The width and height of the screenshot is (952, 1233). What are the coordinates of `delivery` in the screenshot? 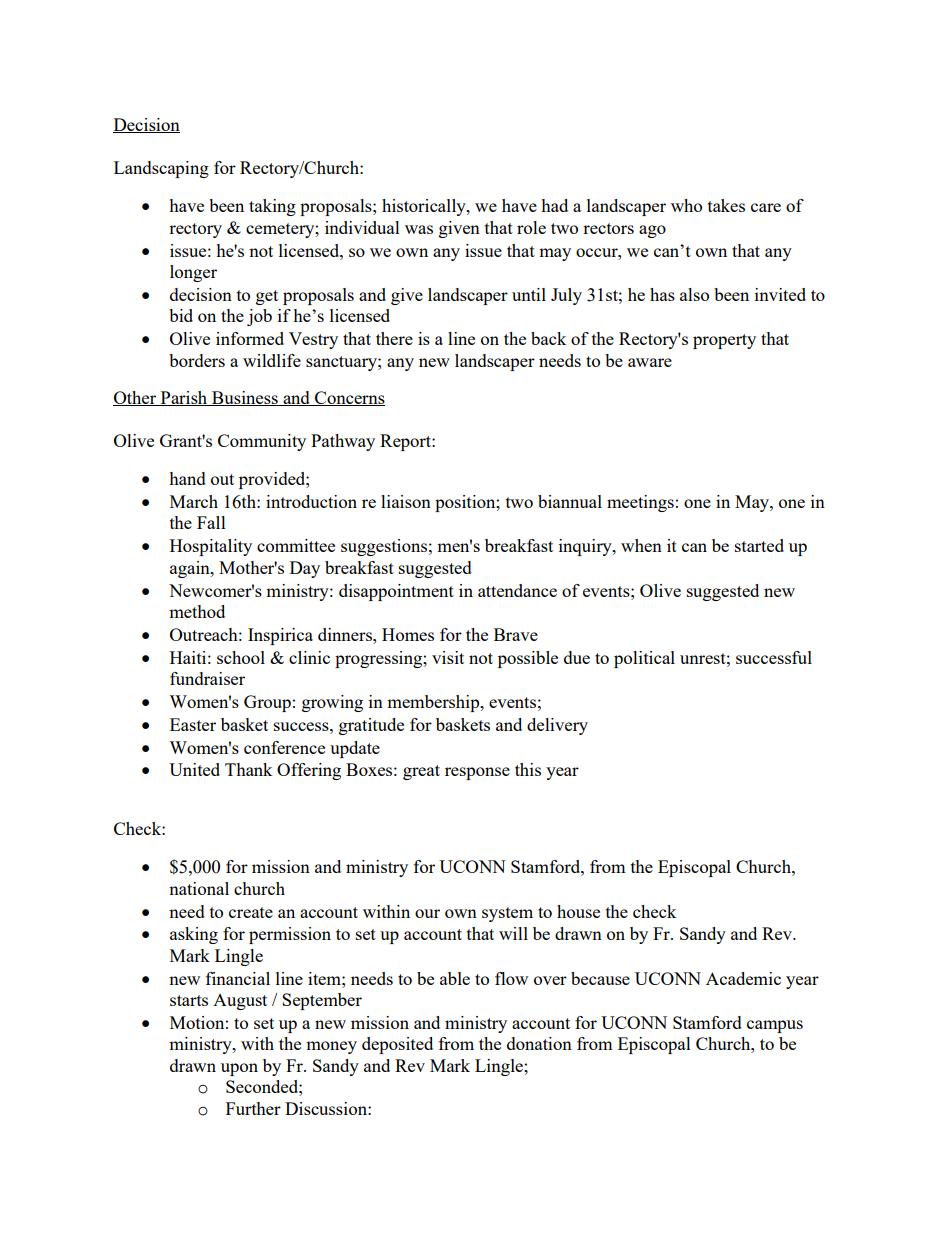 It's located at (557, 726).
